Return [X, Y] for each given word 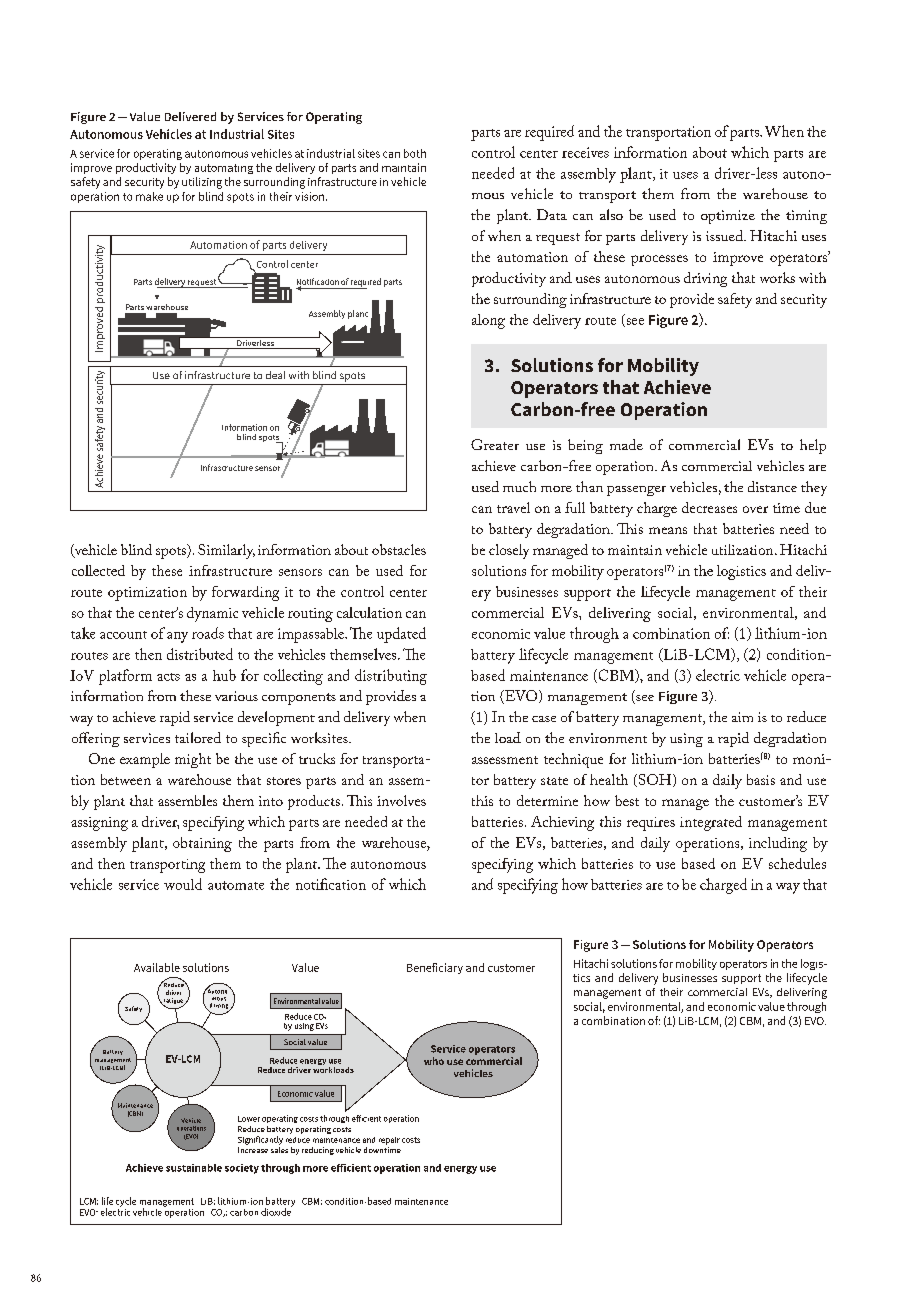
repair [389, 1141]
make [149, 196]
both [415, 153]
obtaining [202, 844]
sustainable [194, 1168]
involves [401, 800]
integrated [711, 823]
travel [513, 507]
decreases [709, 507]
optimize [728, 217]
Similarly [226, 551]
